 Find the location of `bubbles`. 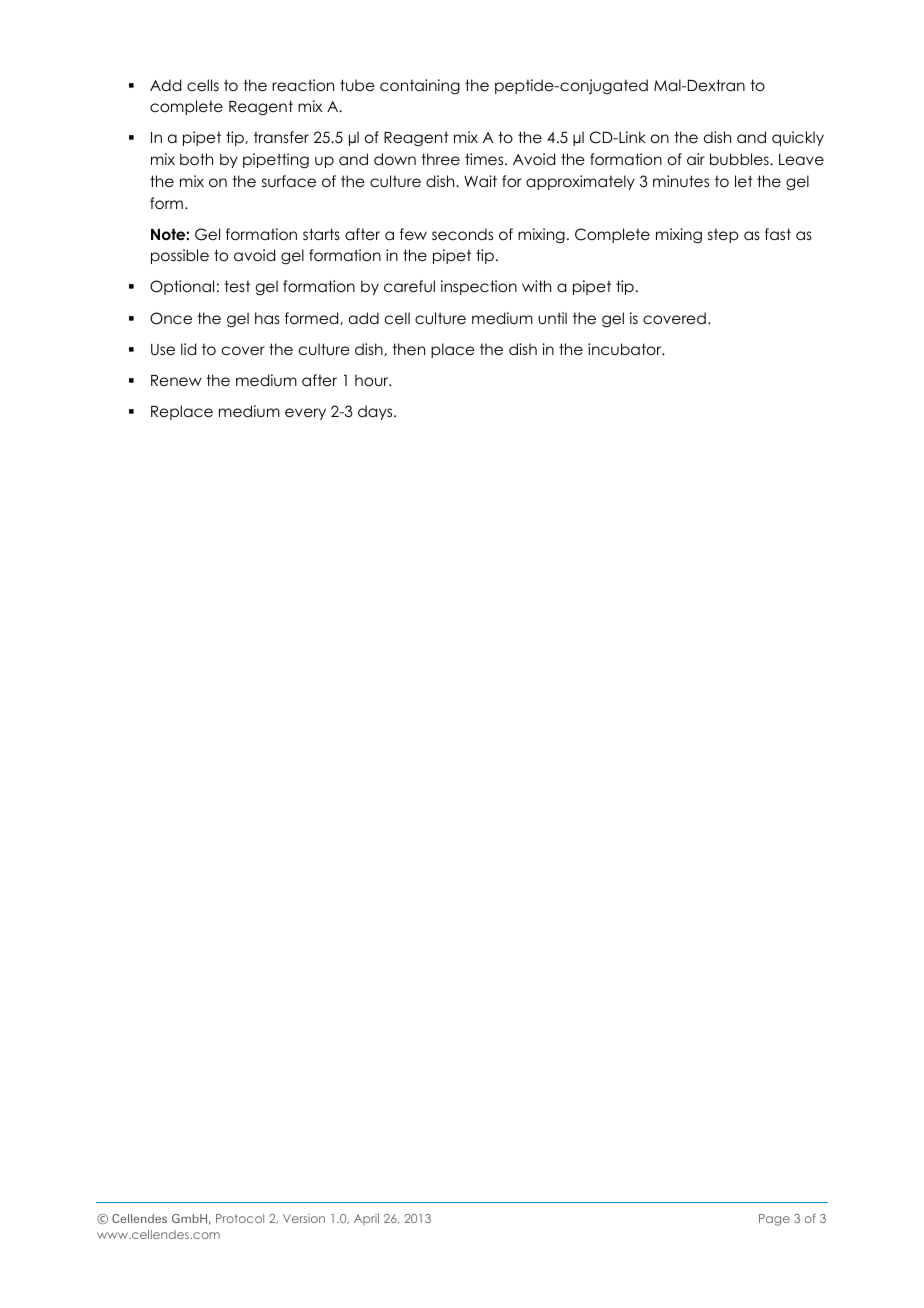

bubbles is located at coordinates (740, 159).
